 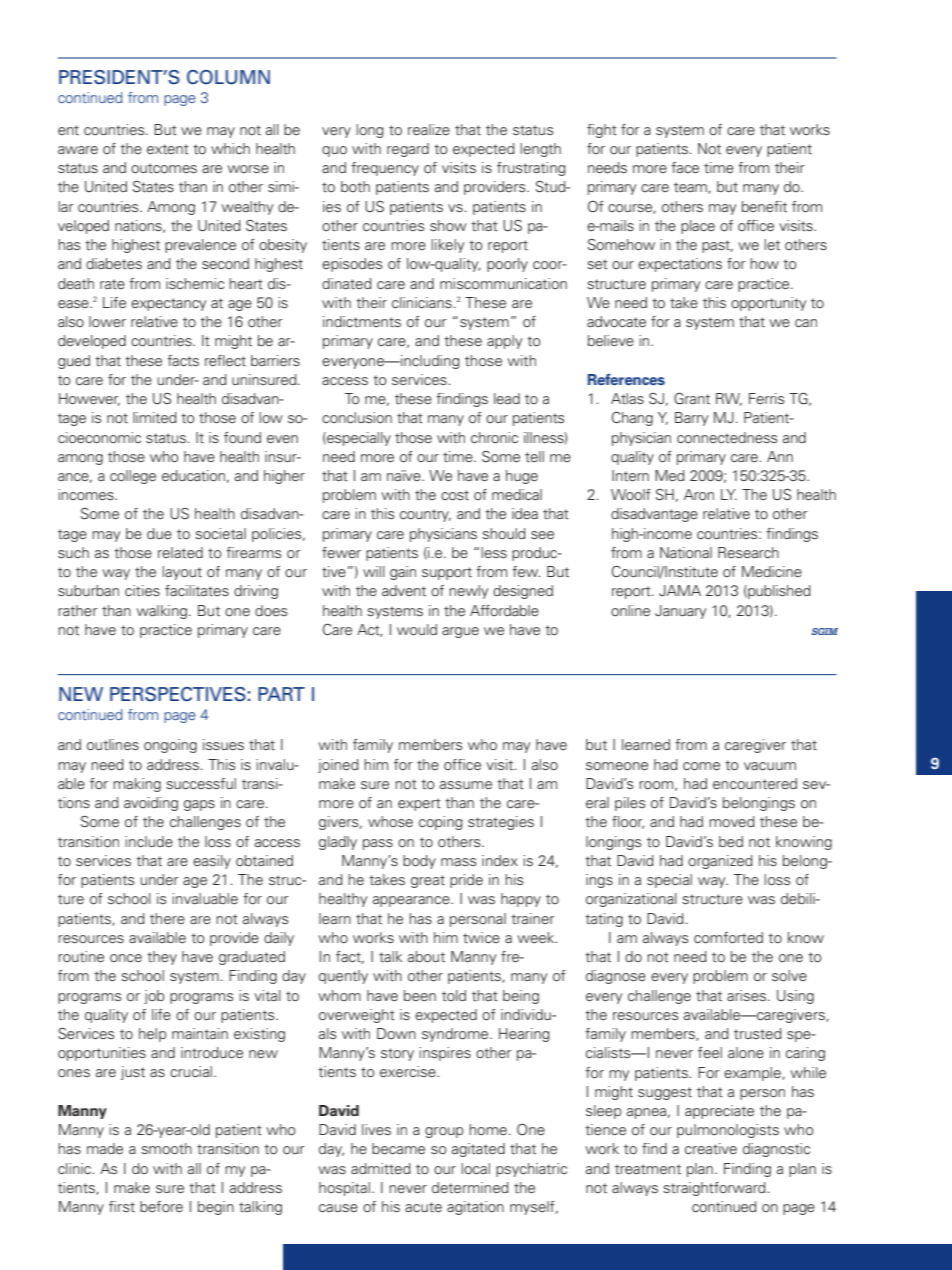 What do you see at coordinates (161, 612) in the page?
I see `walking` at bounding box center [161, 612].
